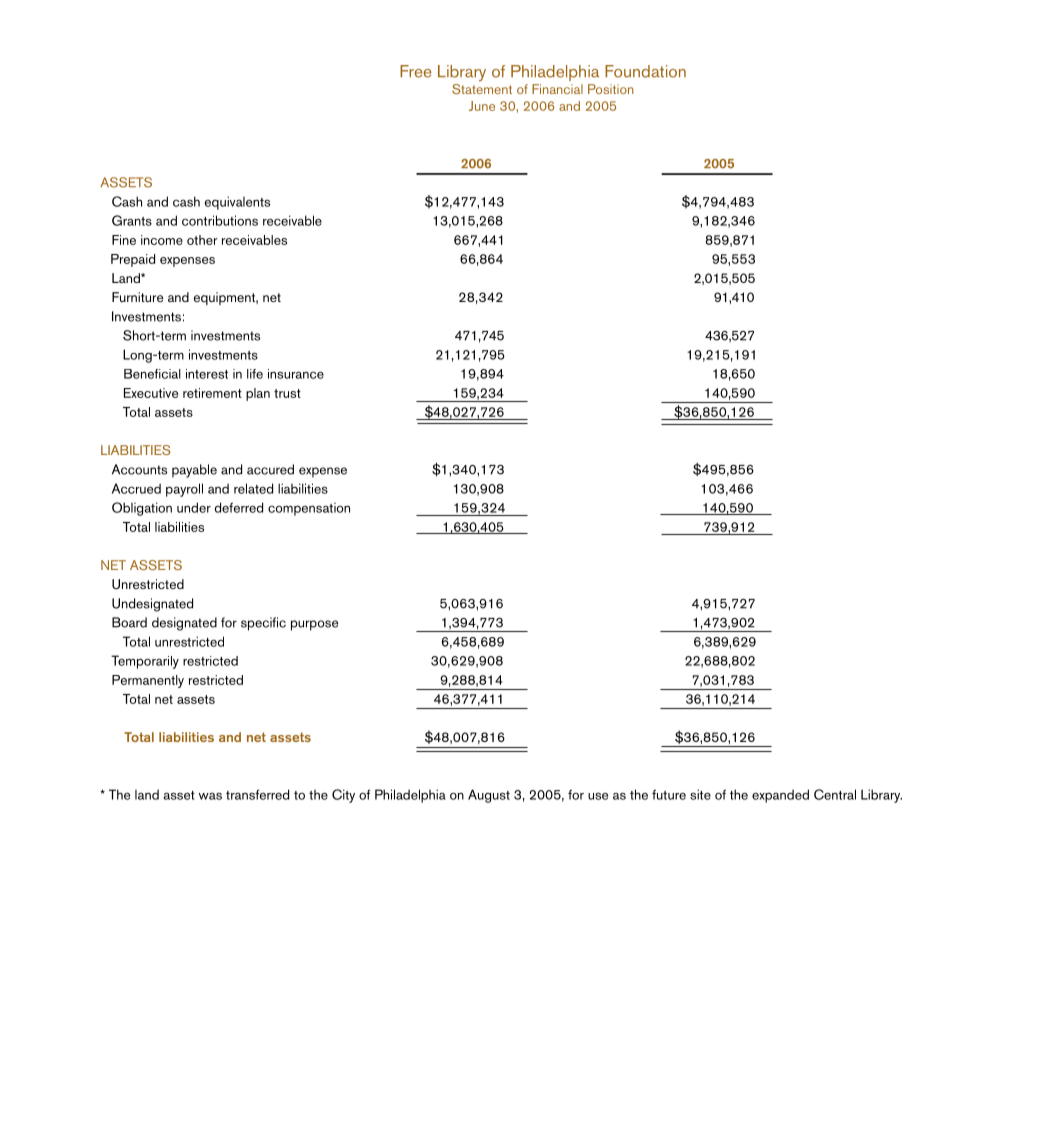 The width and height of the image is (1064, 1127). Describe the element at coordinates (780, 796) in the image. I see `expanded` at that location.
